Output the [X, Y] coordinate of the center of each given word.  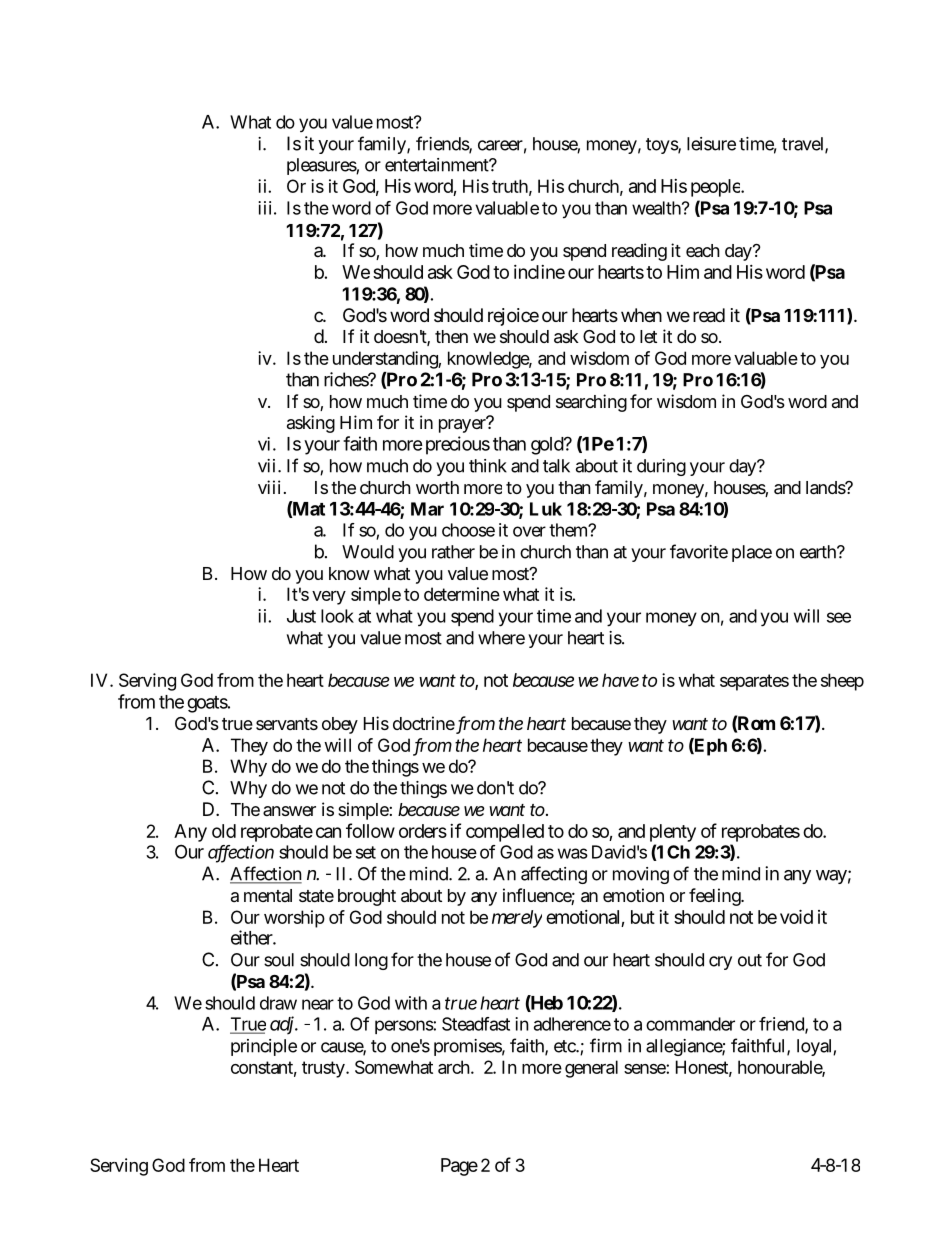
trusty [323, 1069]
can [328, 832]
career [500, 145]
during [661, 467]
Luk [546, 509]
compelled [505, 833]
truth [510, 186]
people [716, 188]
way [831, 877]
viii [269, 487]
